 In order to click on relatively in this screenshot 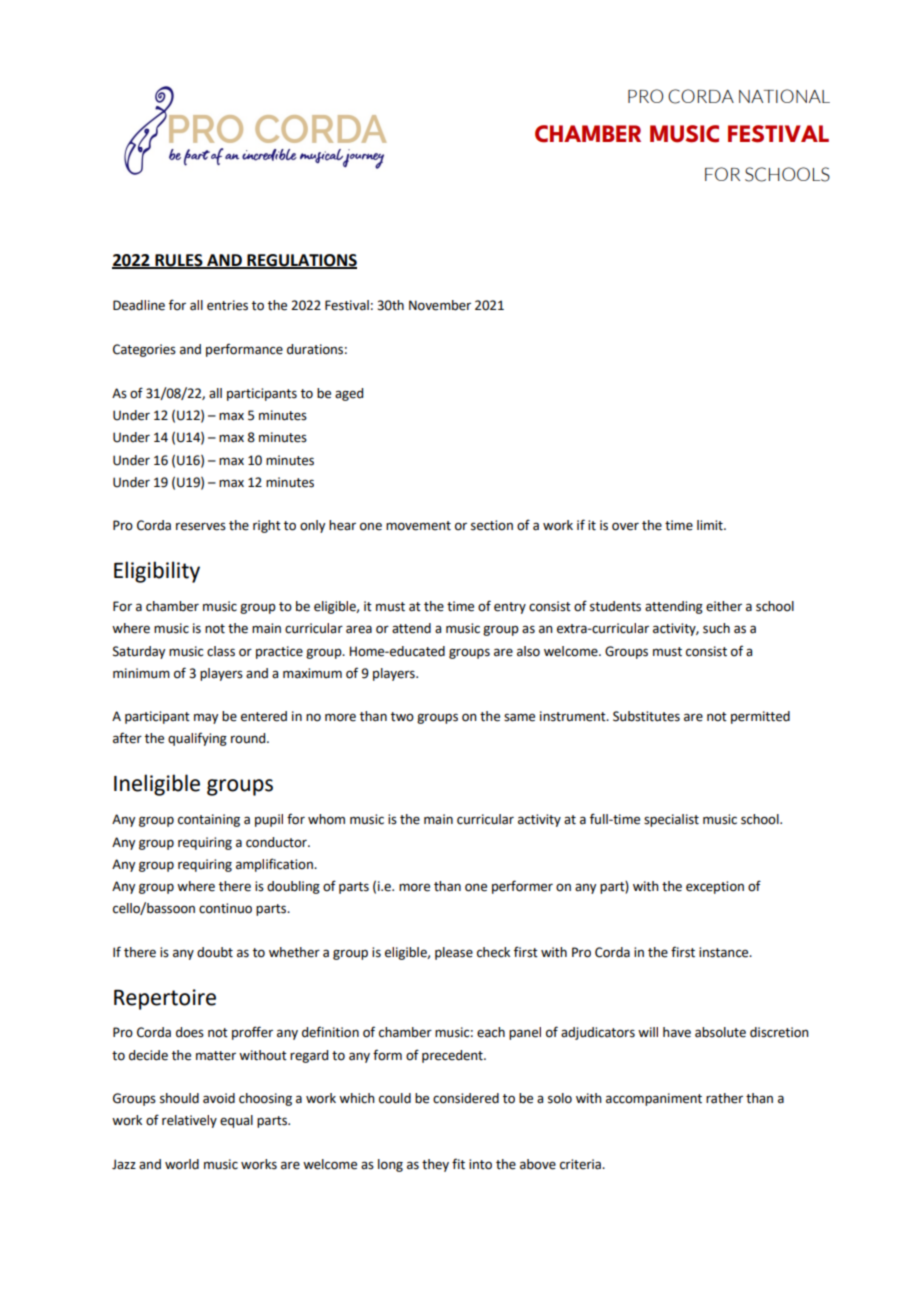, I will do `click(189, 1121)`.
